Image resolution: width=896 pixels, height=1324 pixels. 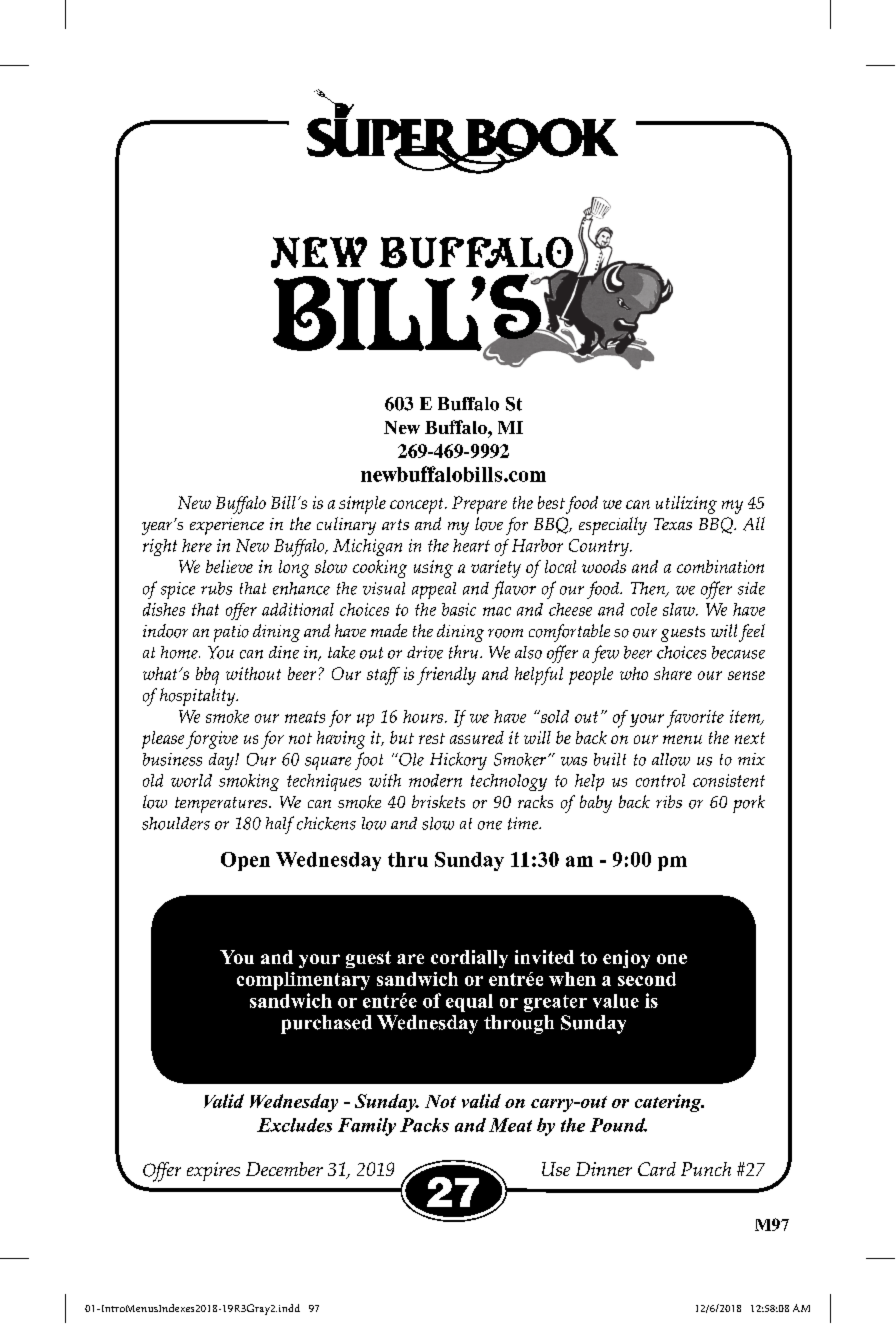 What do you see at coordinates (227, 526) in the screenshot?
I see `experience` at bounding box center [227, 526].
